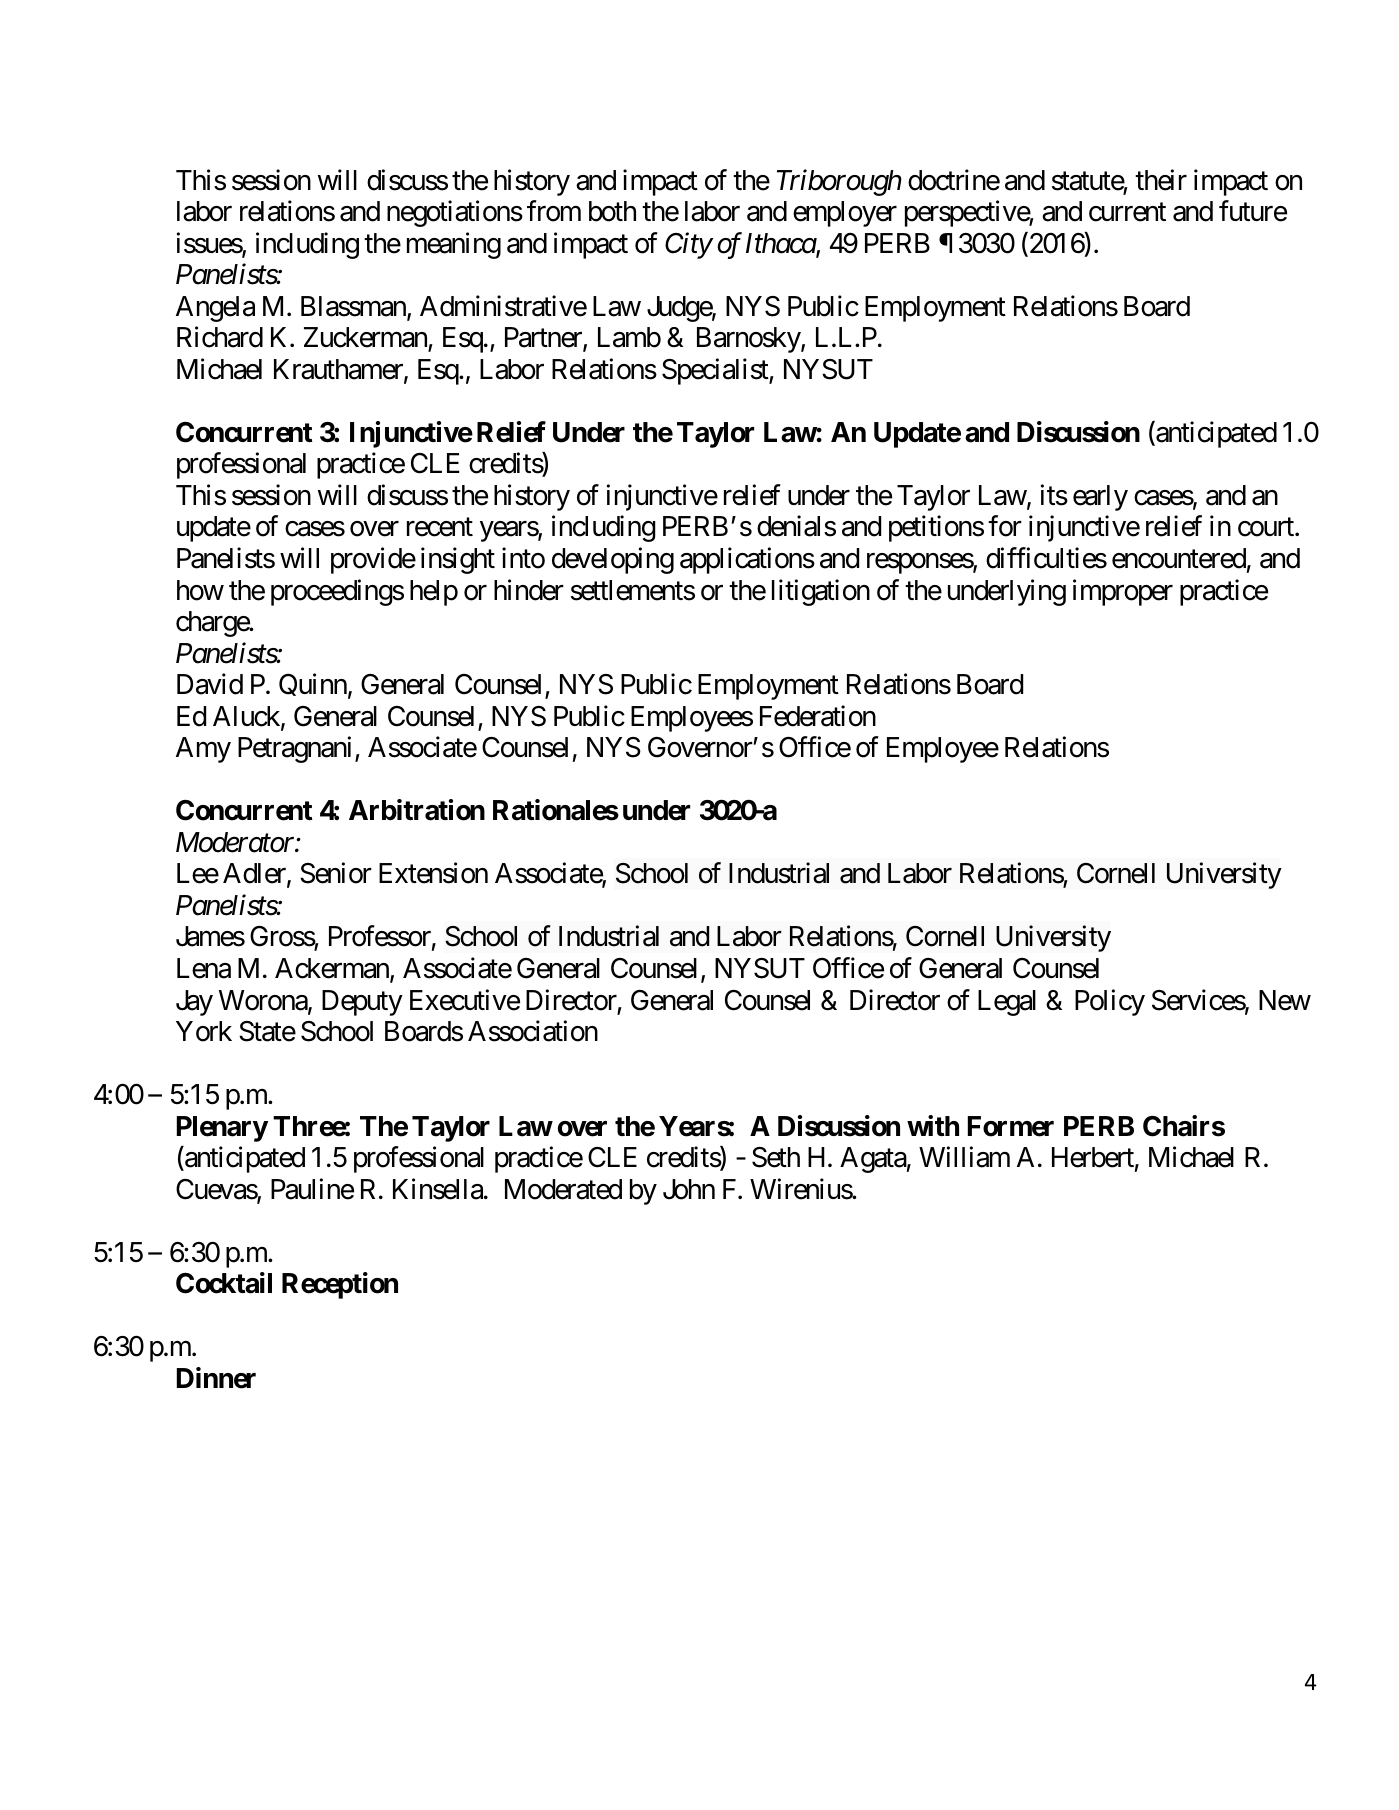 This document has height=1810, width=1399. Describe the element at coordinates (688, 245) in the document. I see `City` at that location.
